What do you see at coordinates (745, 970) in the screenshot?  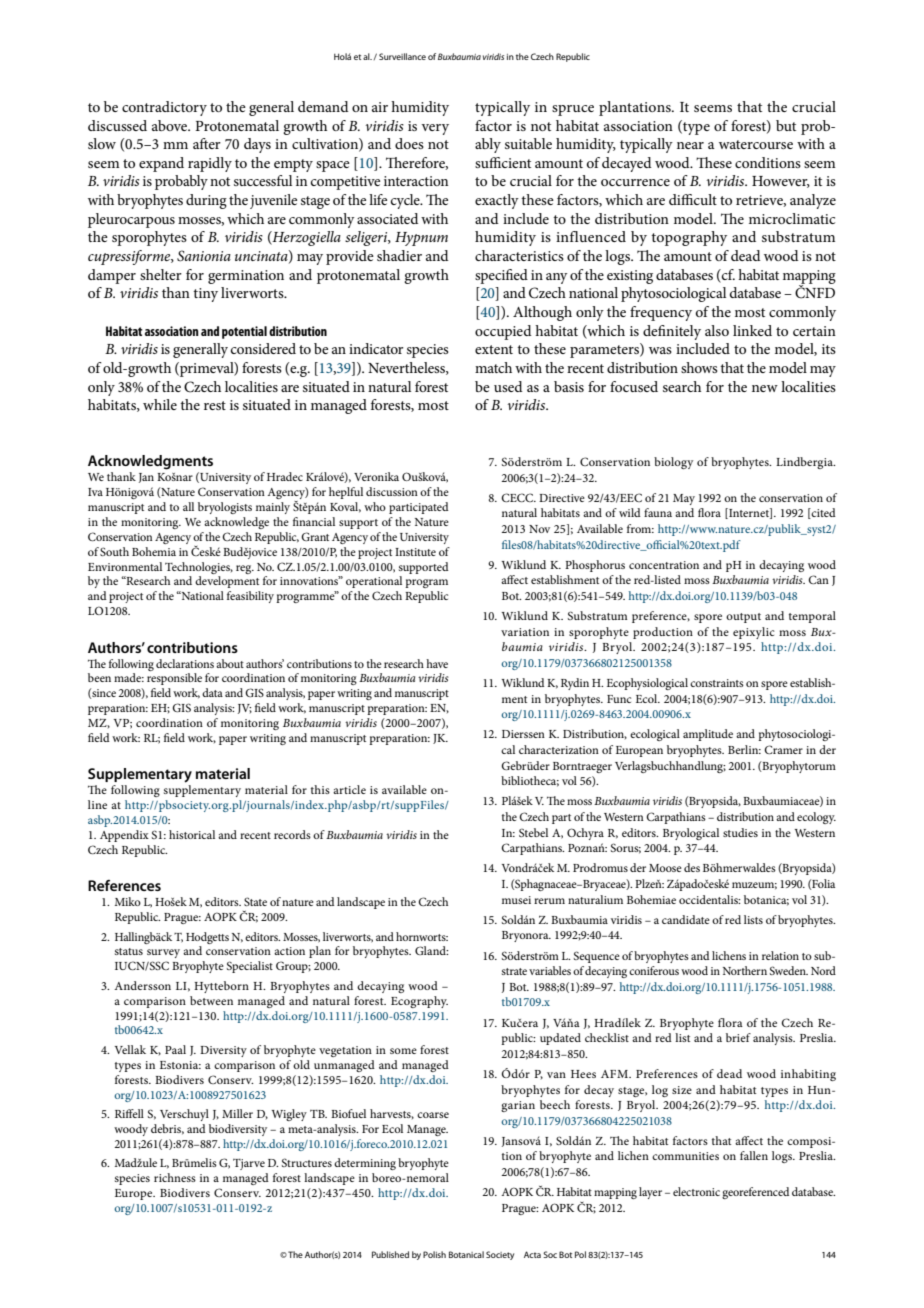 I see `Northern` at bounding box center [745, 970].
